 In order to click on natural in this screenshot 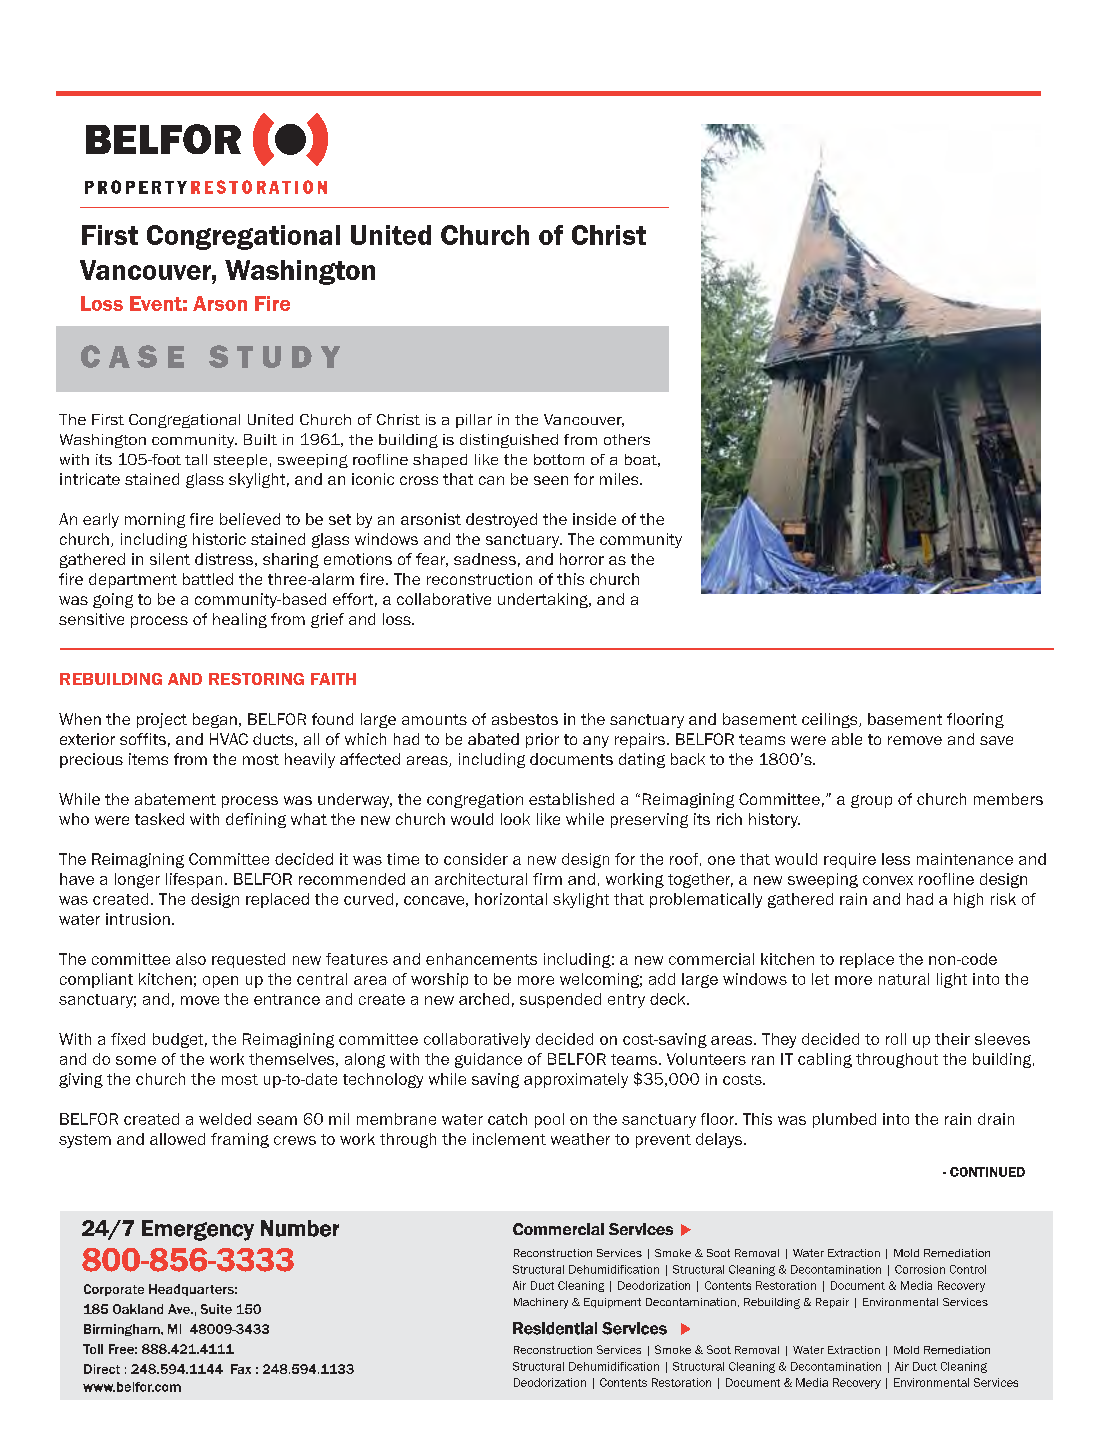, I will do `click(904, 979)`.
